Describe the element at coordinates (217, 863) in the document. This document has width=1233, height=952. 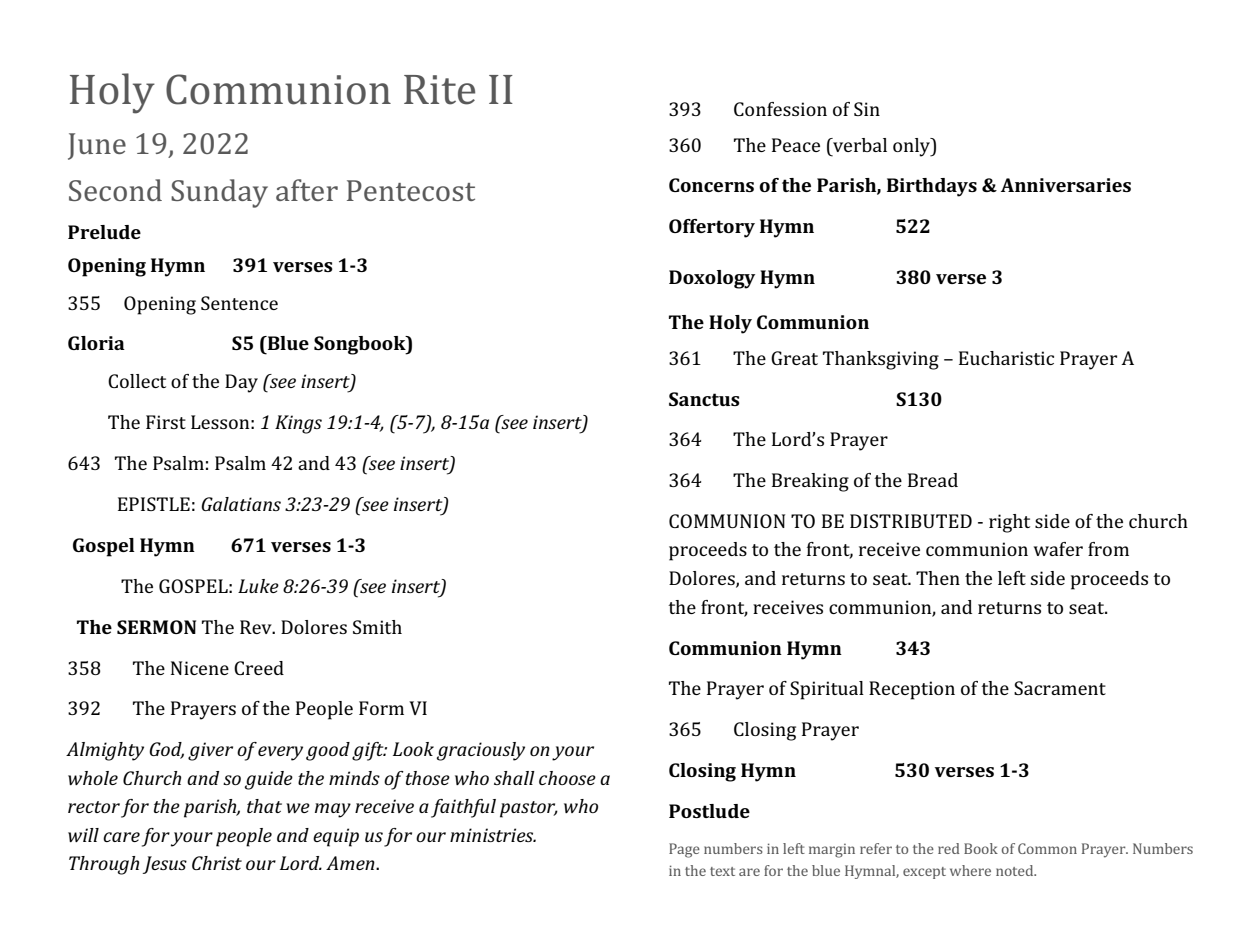
I see `Christ` at that location.
